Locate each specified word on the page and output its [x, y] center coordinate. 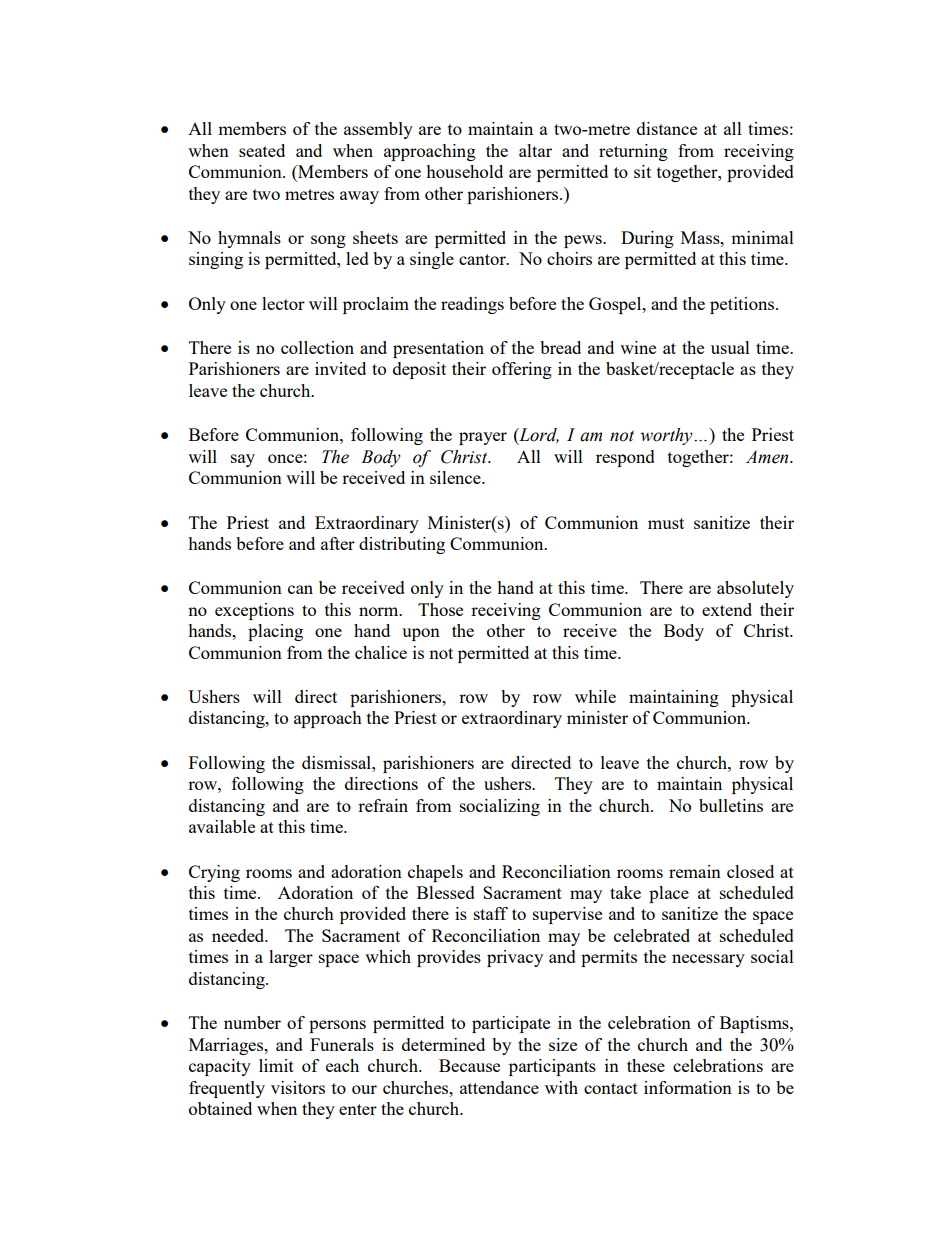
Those [440, 609]
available [222, 826]
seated [262, 150]
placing [275, 632]
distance [667, 128]
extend [727, 609]
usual [730, 347]
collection [317, 347]
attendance [499, 1087]
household [464, 171]
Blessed [446, 892]
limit [276, 1065]
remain [695, 871]
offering [522, 370]
